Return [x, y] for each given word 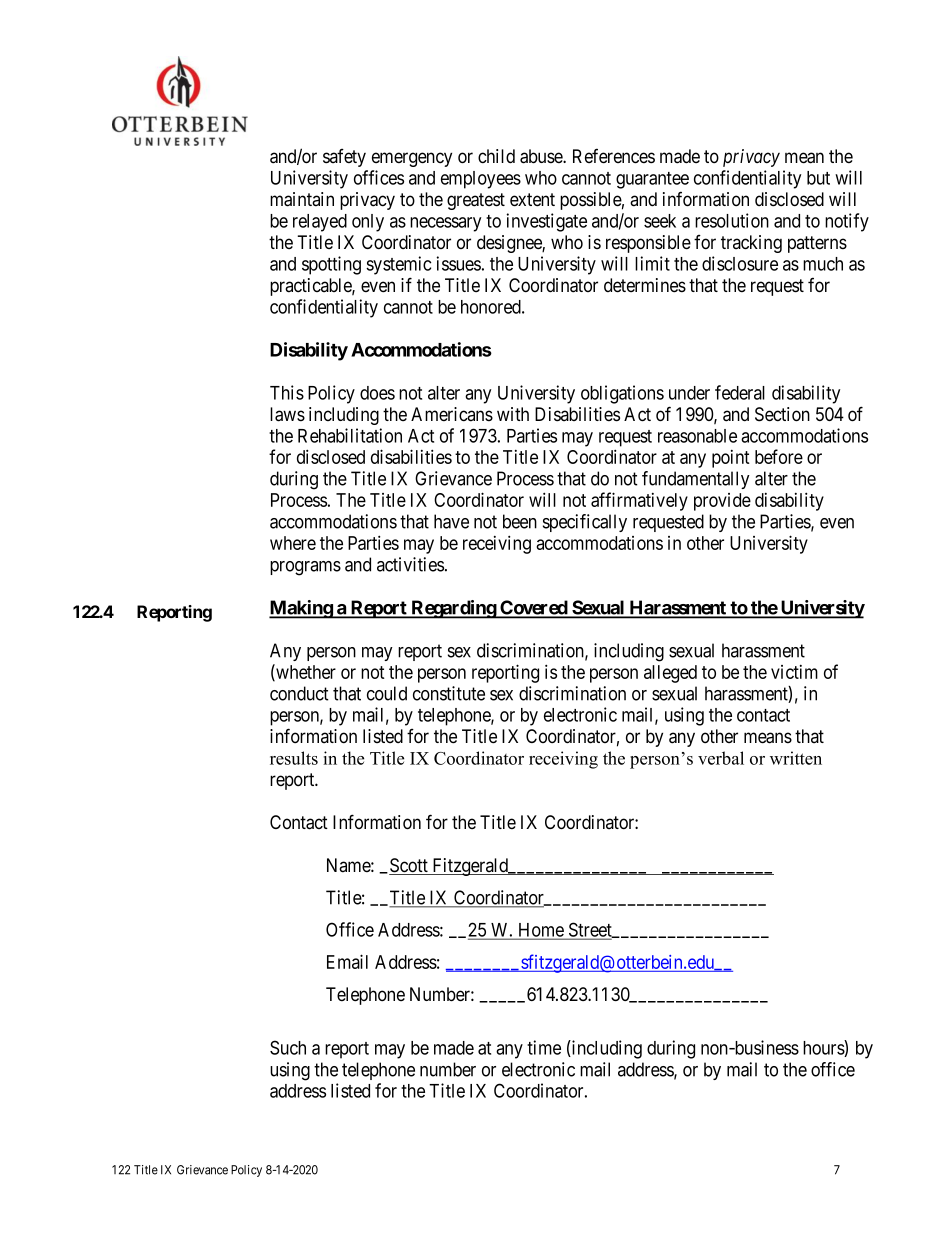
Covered [533, 608]
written [796, 758]
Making [301, 609]
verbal [721, 758]
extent [532, 200]
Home [541, 931]
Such [288, 1047]
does [377, 393]
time [544, 1047]
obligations [622, 394]
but [818, 178]
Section [782, 414]
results [294, 758]
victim [794, 672]
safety [344, 158]
